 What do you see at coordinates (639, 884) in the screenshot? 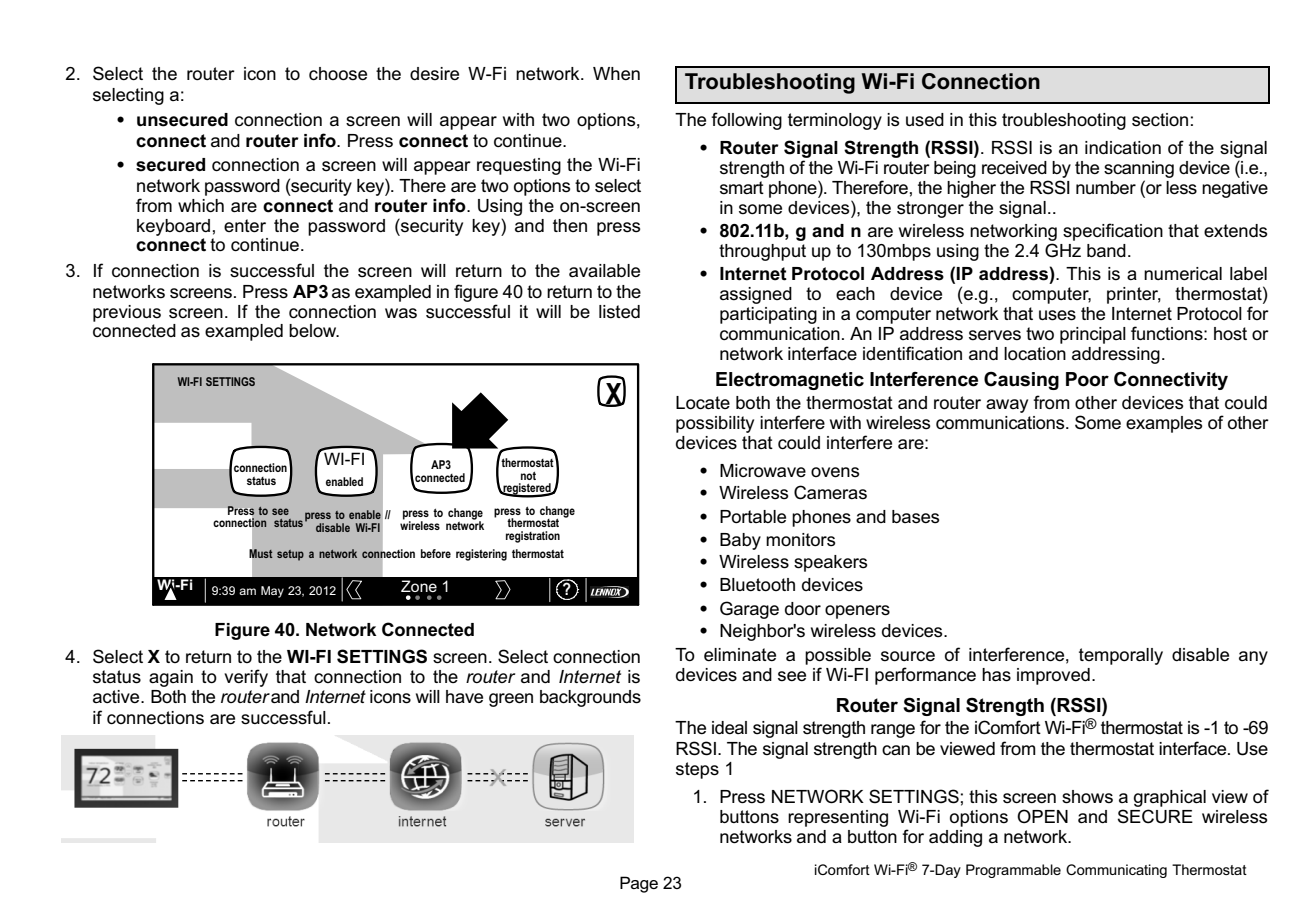
I see `Page` at bounding box center [639, 884].
